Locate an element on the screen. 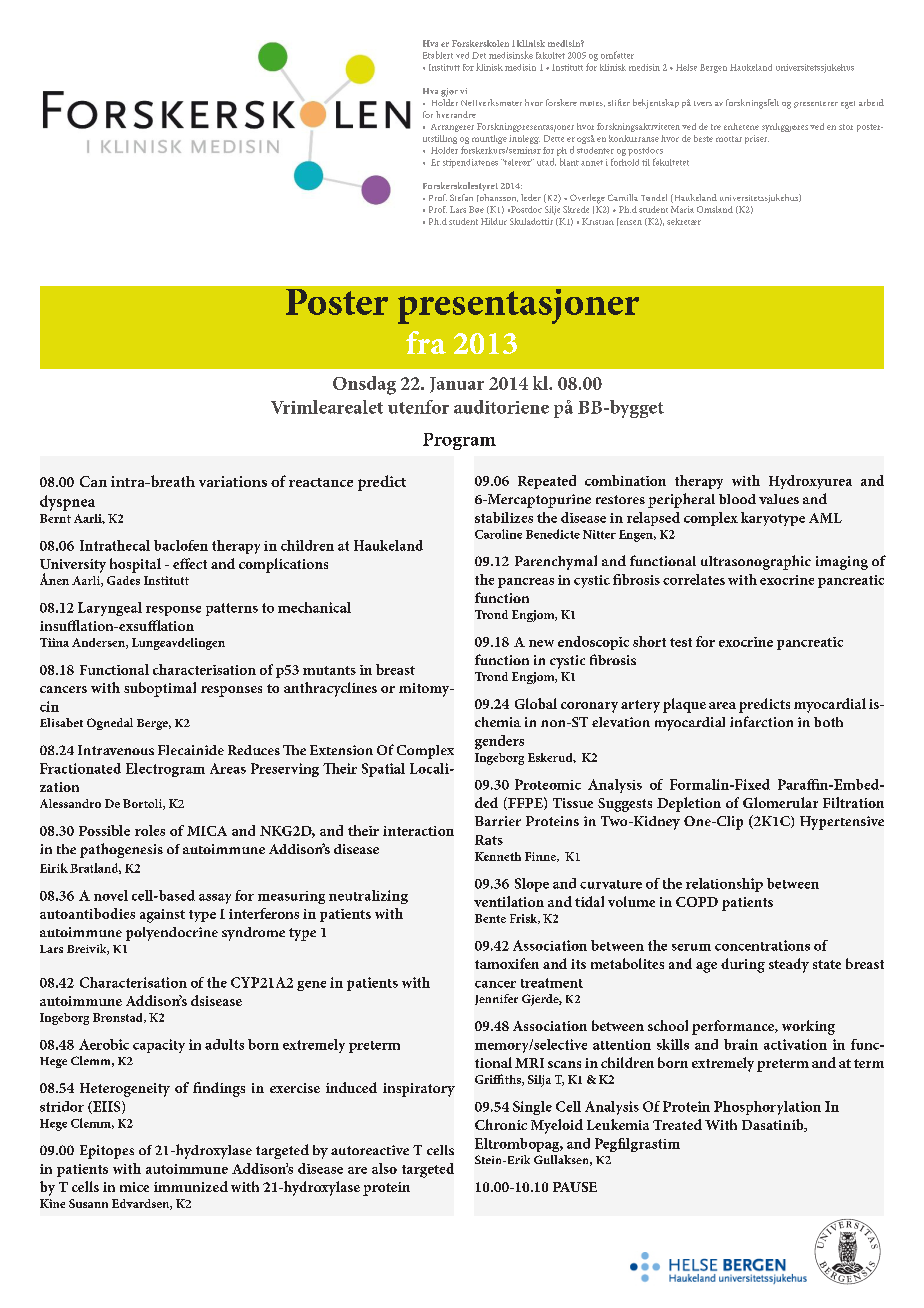  also is located at coordinates (384, 1168).
